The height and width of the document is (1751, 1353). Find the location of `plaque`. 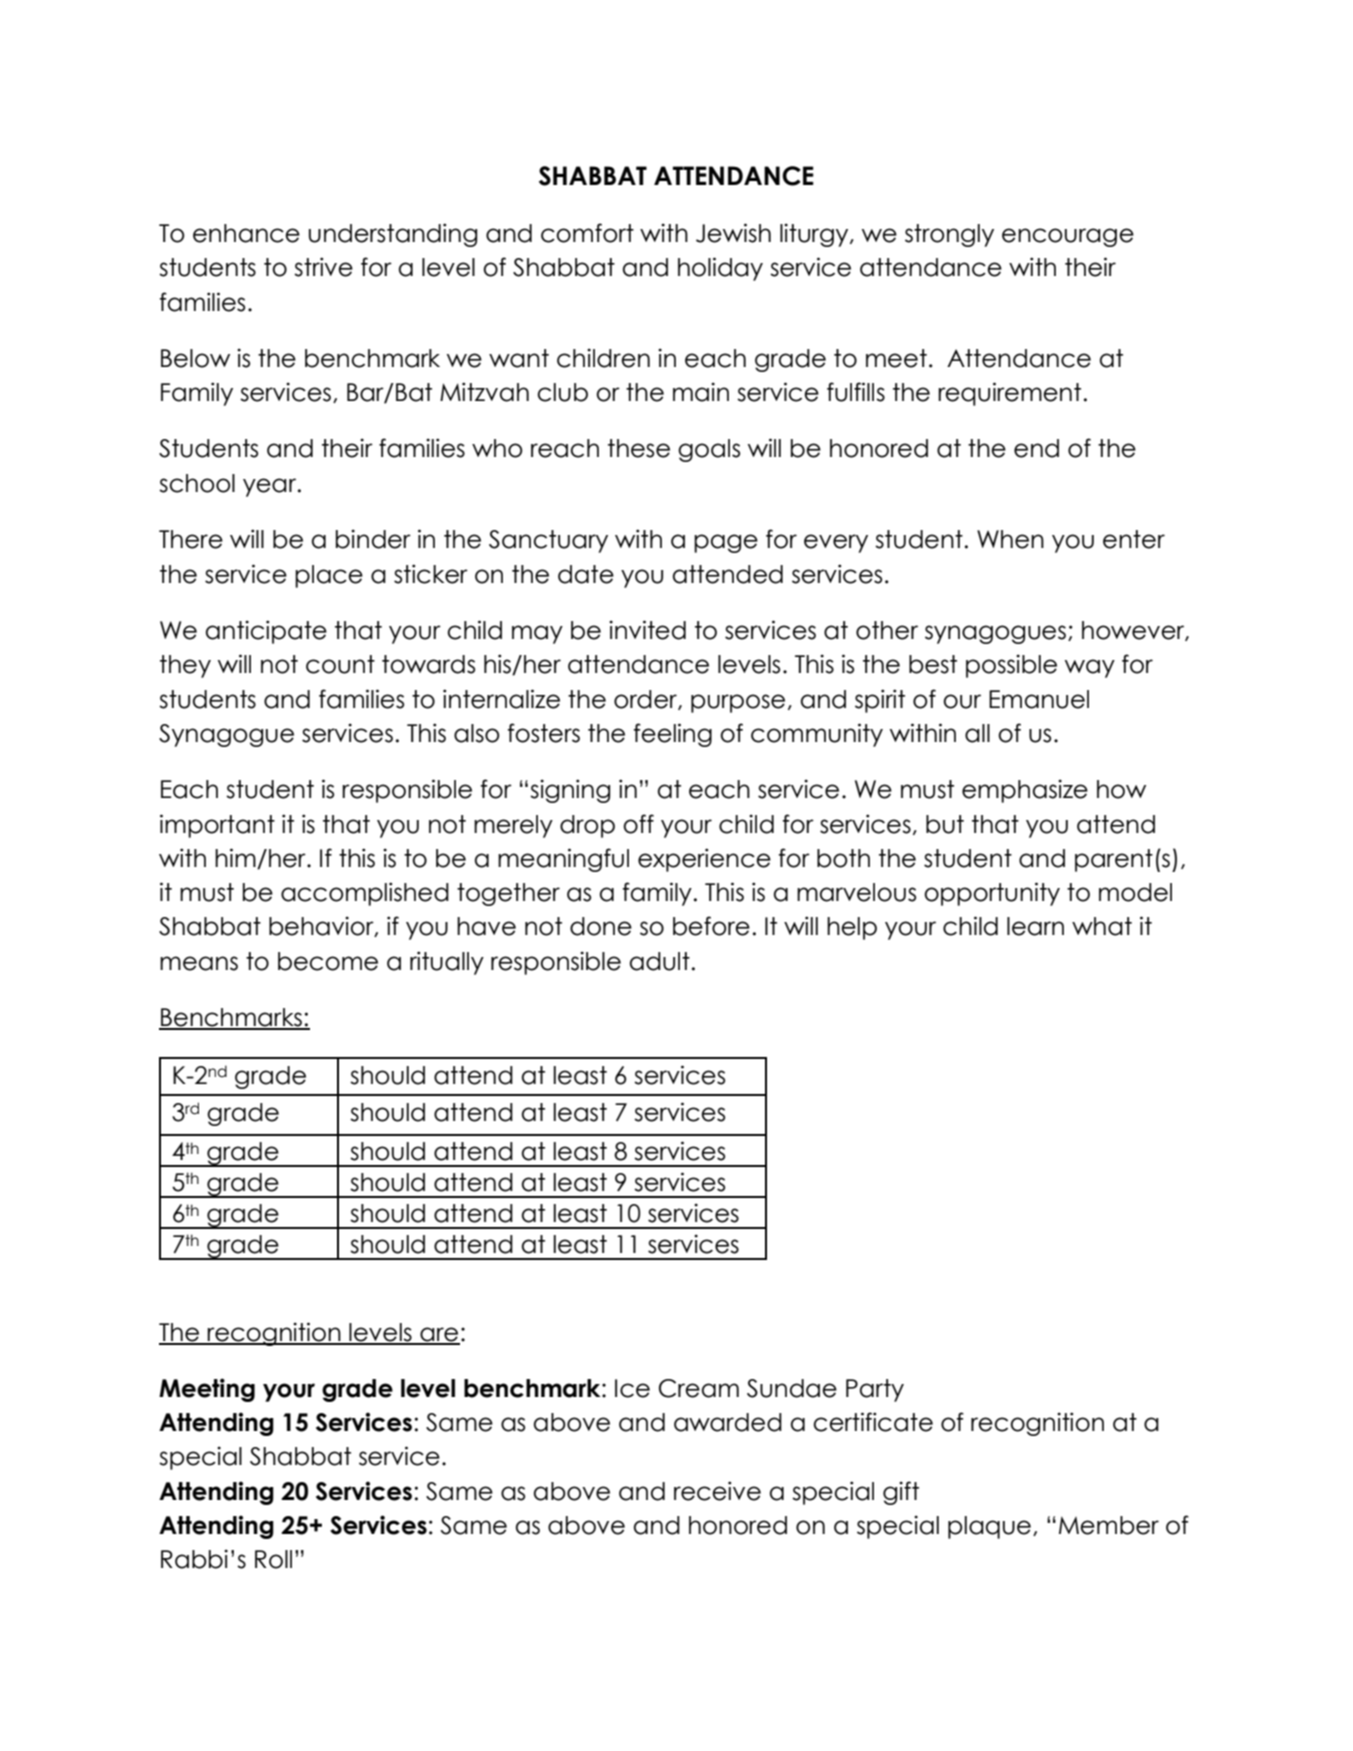

plaque is located at coordinates (989, 1527).
